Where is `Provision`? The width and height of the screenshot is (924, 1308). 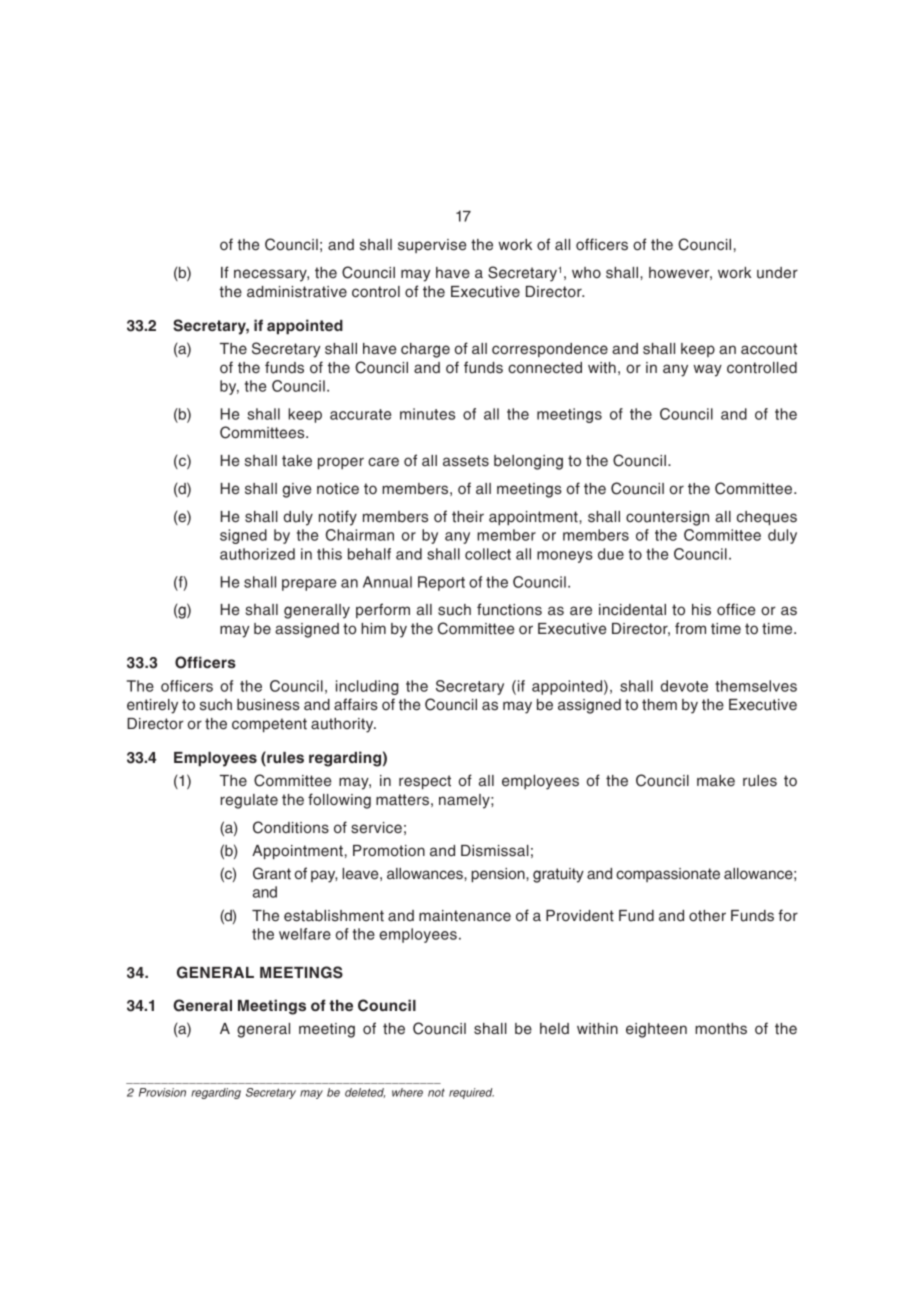 Provision is located at coordinates (162, 1092).
